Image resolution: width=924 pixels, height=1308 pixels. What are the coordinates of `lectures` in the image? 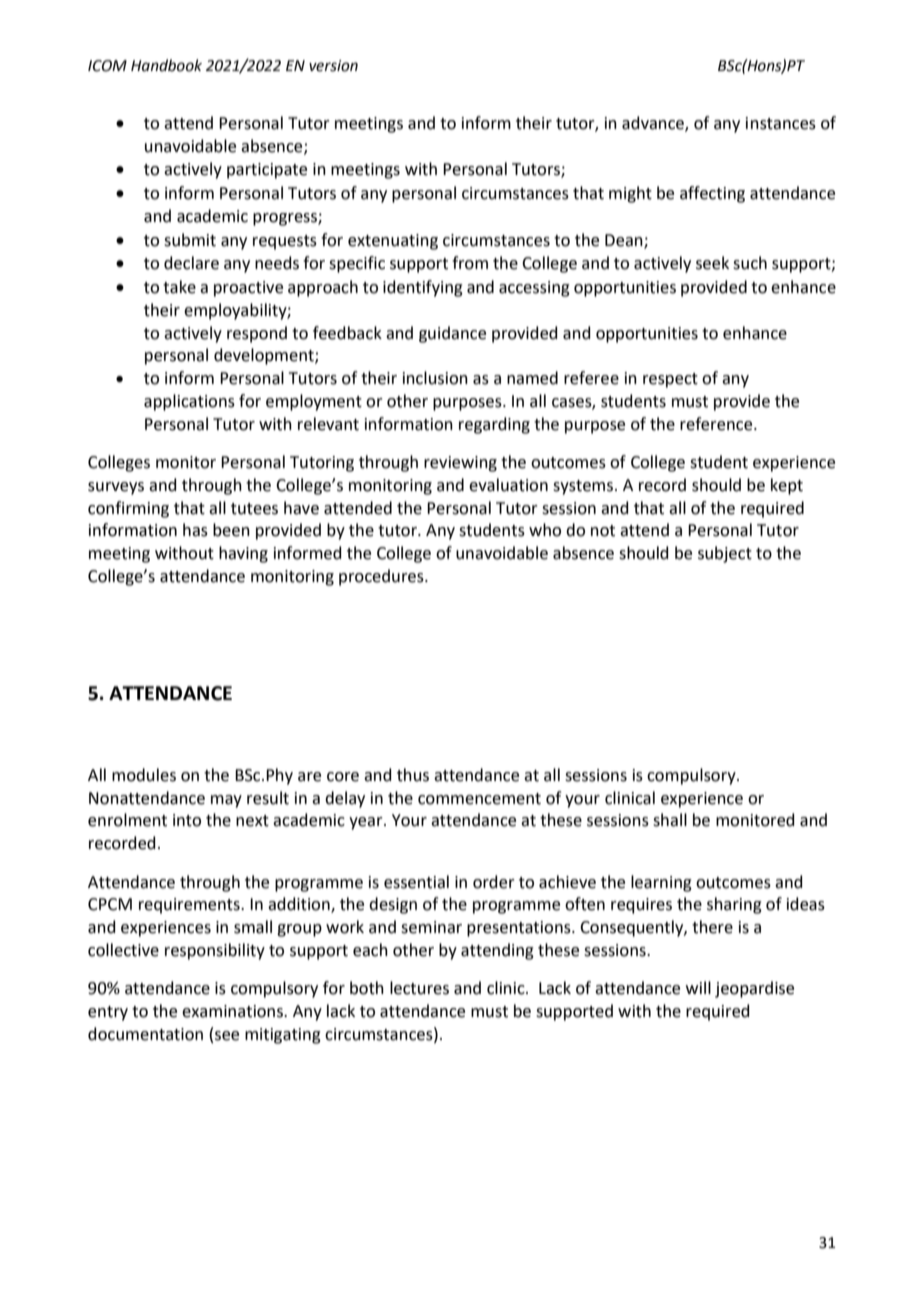 It's located at (419, 988).
